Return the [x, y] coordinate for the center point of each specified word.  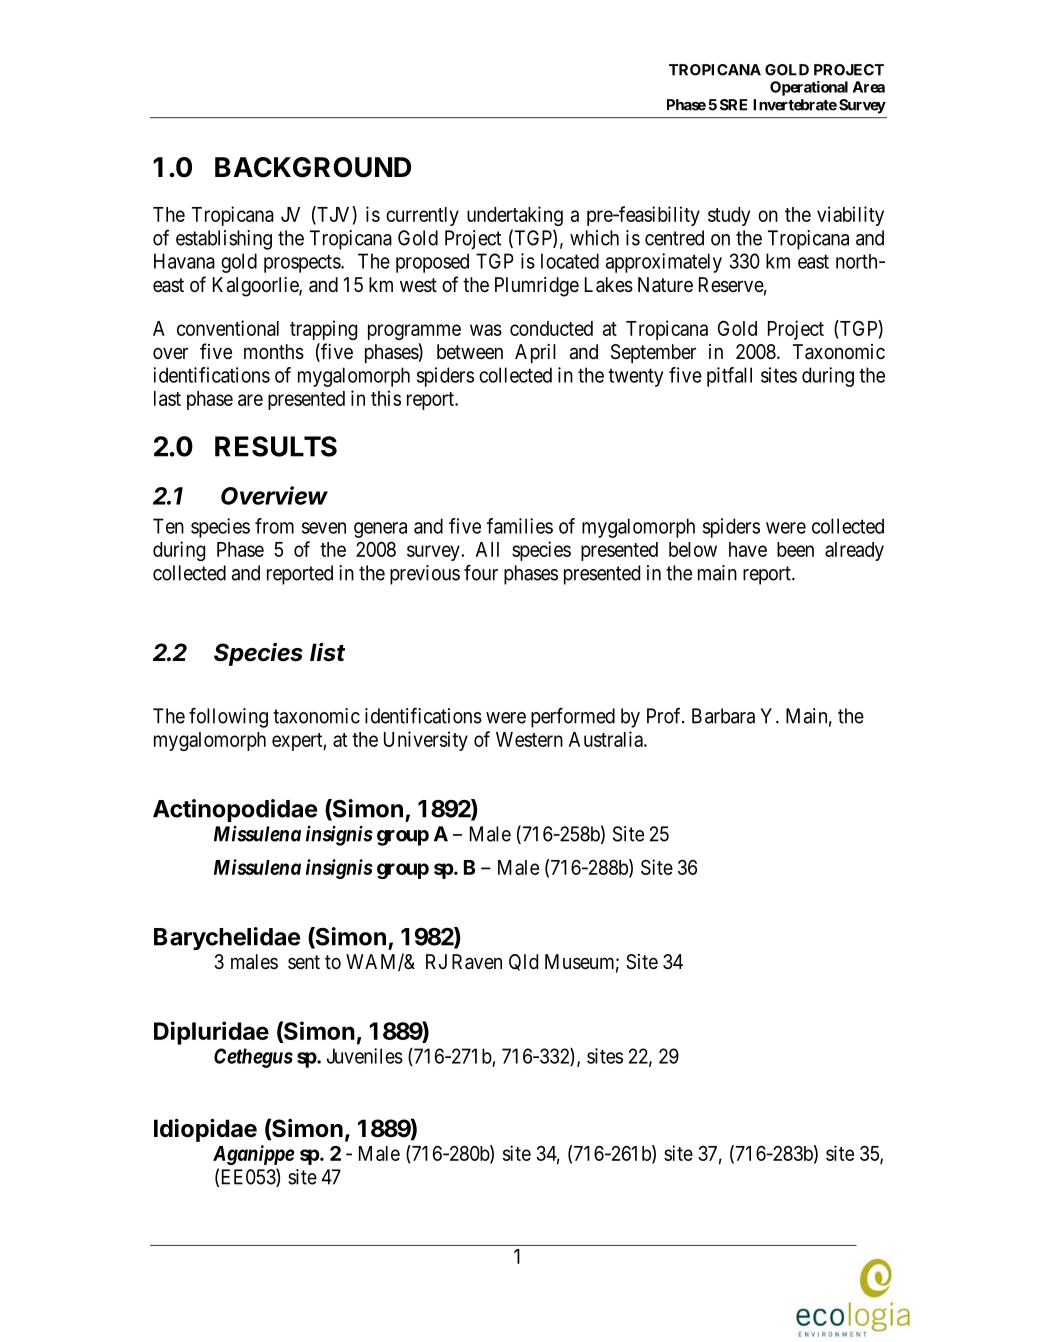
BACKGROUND [313, 167]
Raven [477, 962]
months [274, 352]
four [481, 572]
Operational [809, 88]
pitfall [729, 377]
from [274, 526]
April [535, 353]
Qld [523, 962]
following [228, 717]
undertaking [515, 216]
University [426, 741]
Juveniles [365, 1056]
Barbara [723, 716]
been [795, 549]
